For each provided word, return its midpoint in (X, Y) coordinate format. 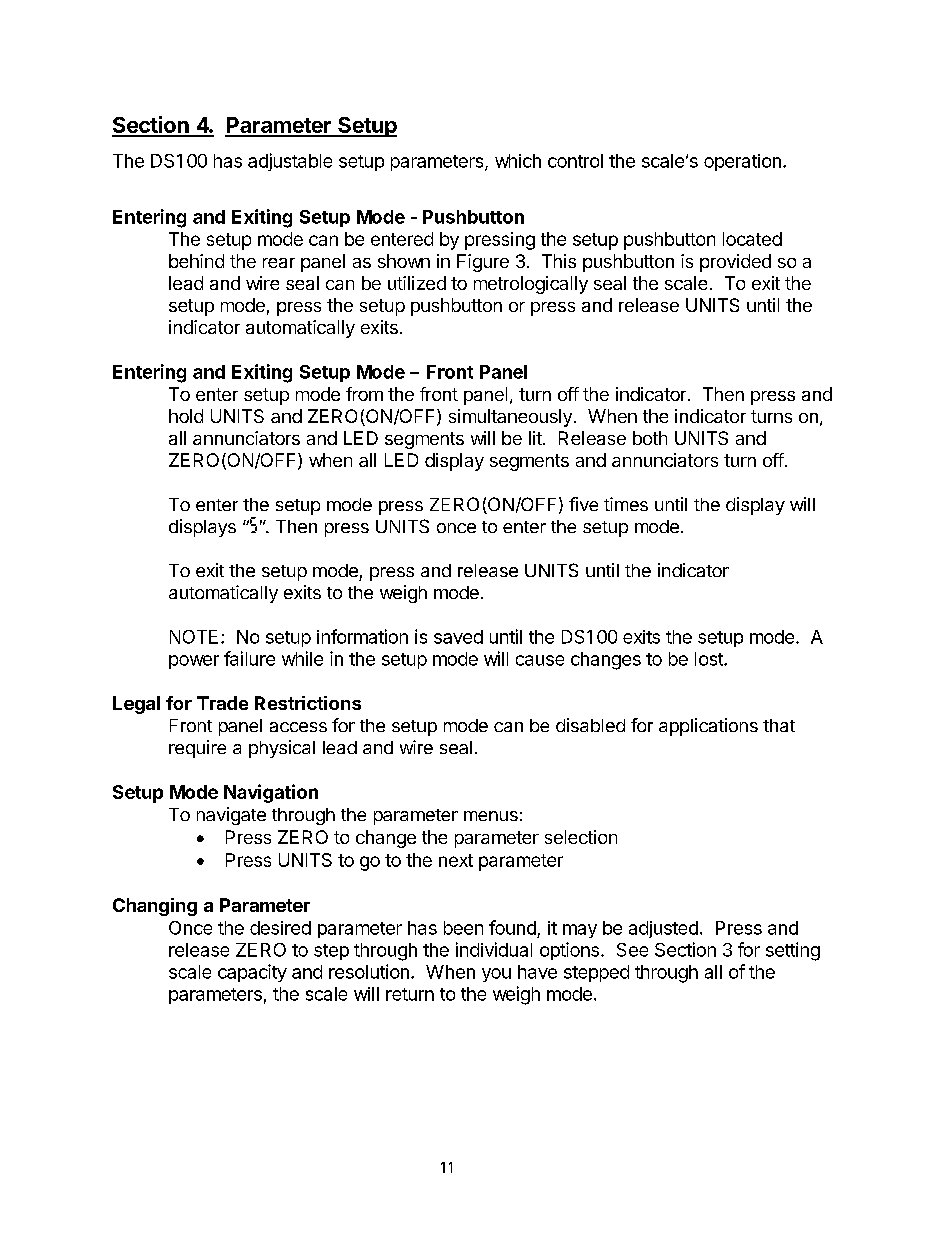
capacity (252, 973)
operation (742, 162)
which (518, 161)
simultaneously (510, 418)
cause (540, 660)
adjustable (290, 162)
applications (708, 727)
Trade (222, 703)
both (650, 438)
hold (186, 416)
